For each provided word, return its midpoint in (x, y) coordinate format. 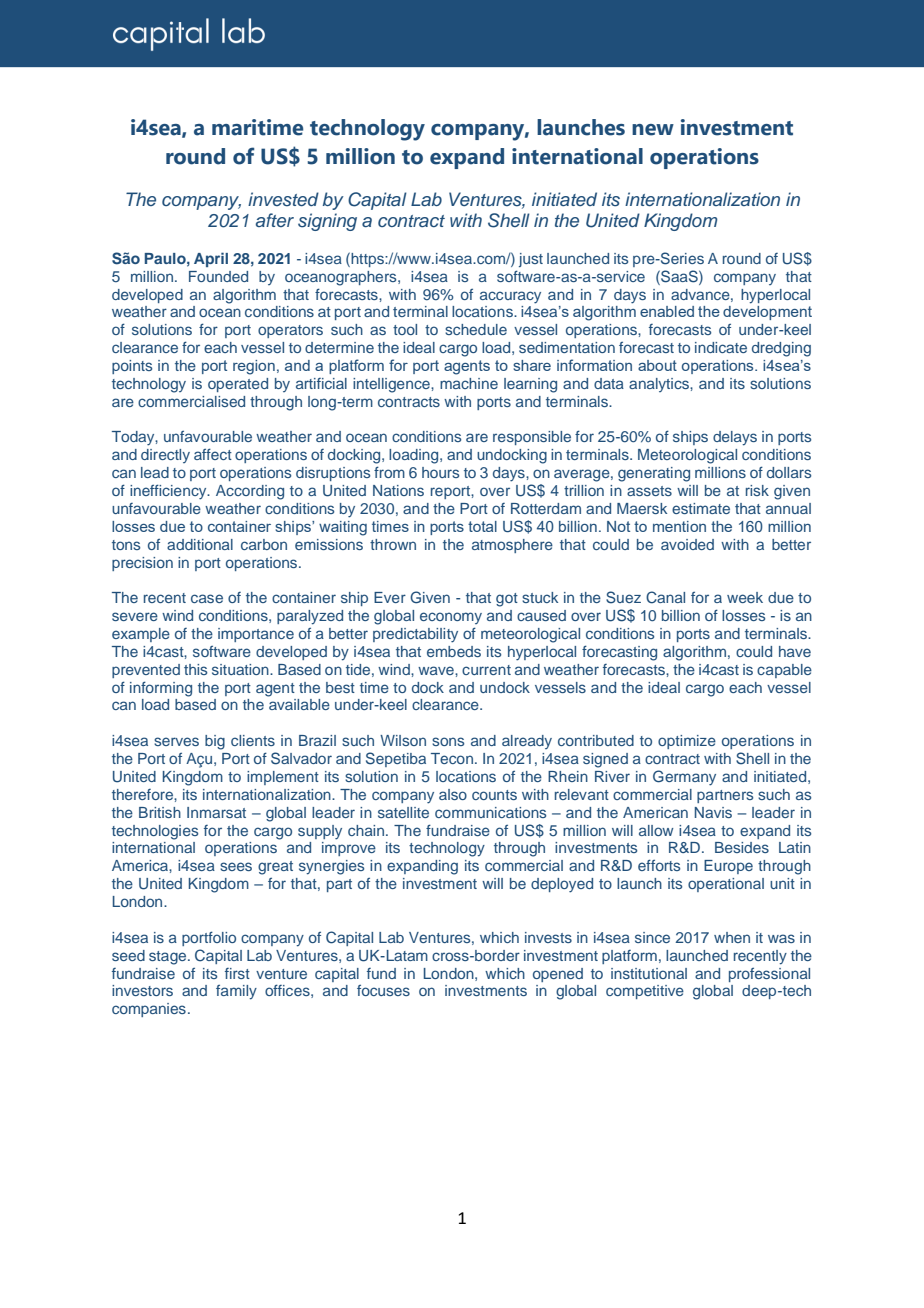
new (653, 130)
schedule (476, 329)
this (195, 669)
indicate (721, 347)
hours (440, 472)
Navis (713, 812)
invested (283, 199)
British (160, 812)
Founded (218, 276)
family (236, 992)
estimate (701, 508)
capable (784, 671)
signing (327, 222)
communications (490, 812)
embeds (454, 651)
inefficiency (169, 492)
